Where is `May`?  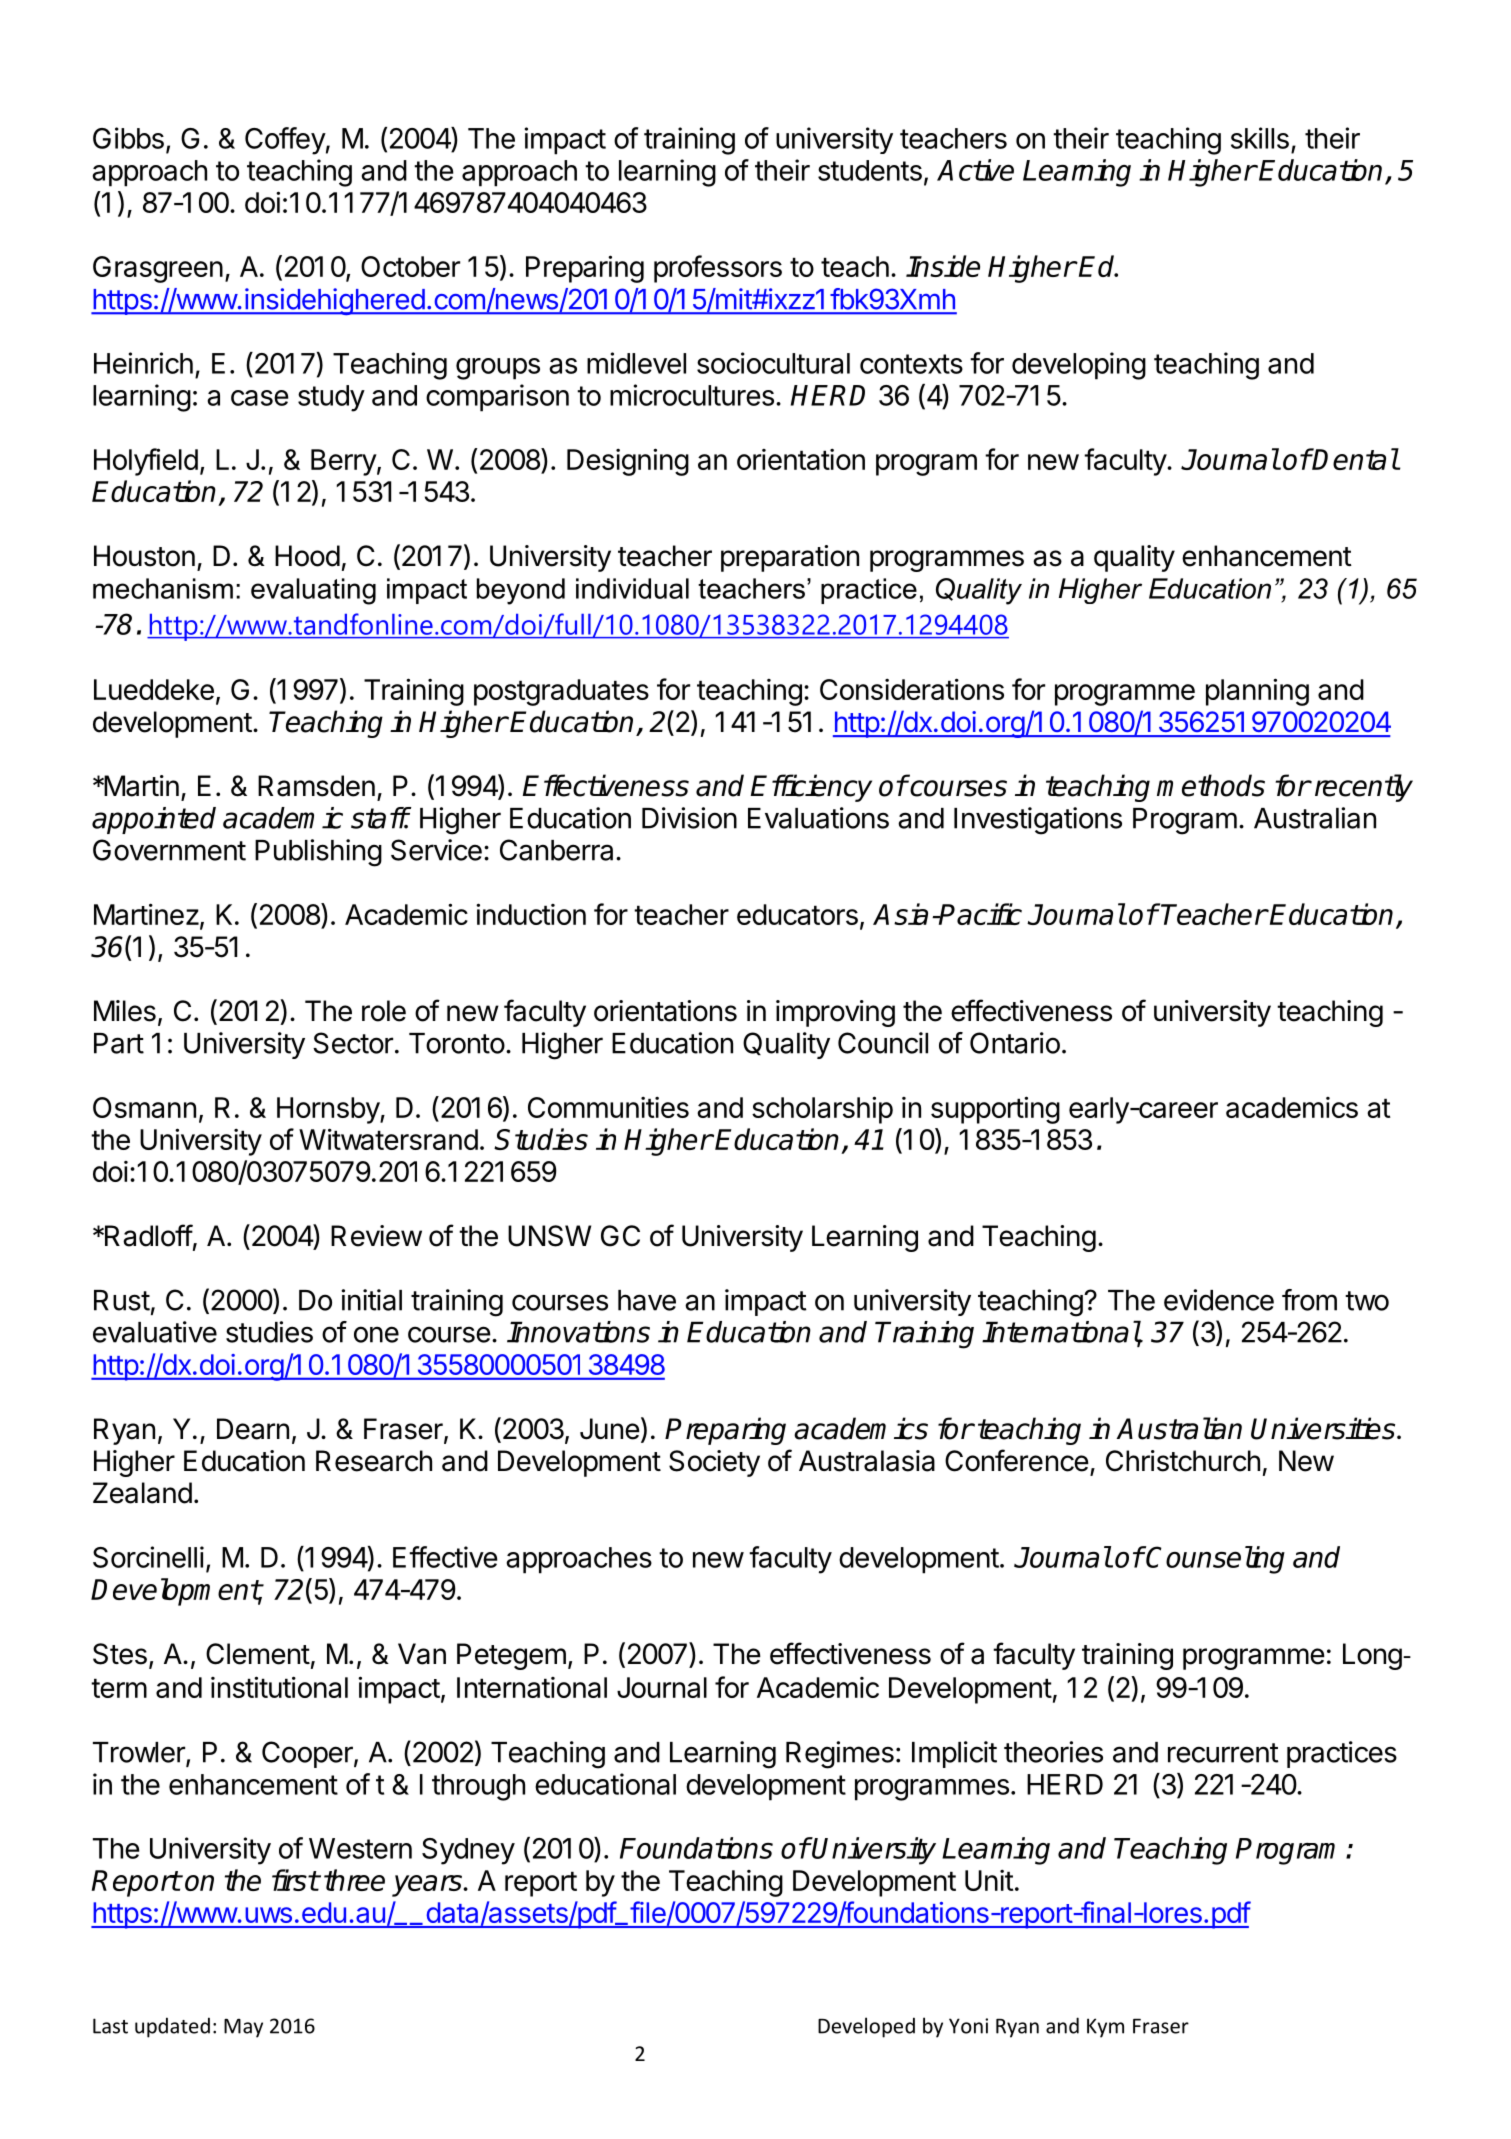
May is located at coordinates (243, 2028).
